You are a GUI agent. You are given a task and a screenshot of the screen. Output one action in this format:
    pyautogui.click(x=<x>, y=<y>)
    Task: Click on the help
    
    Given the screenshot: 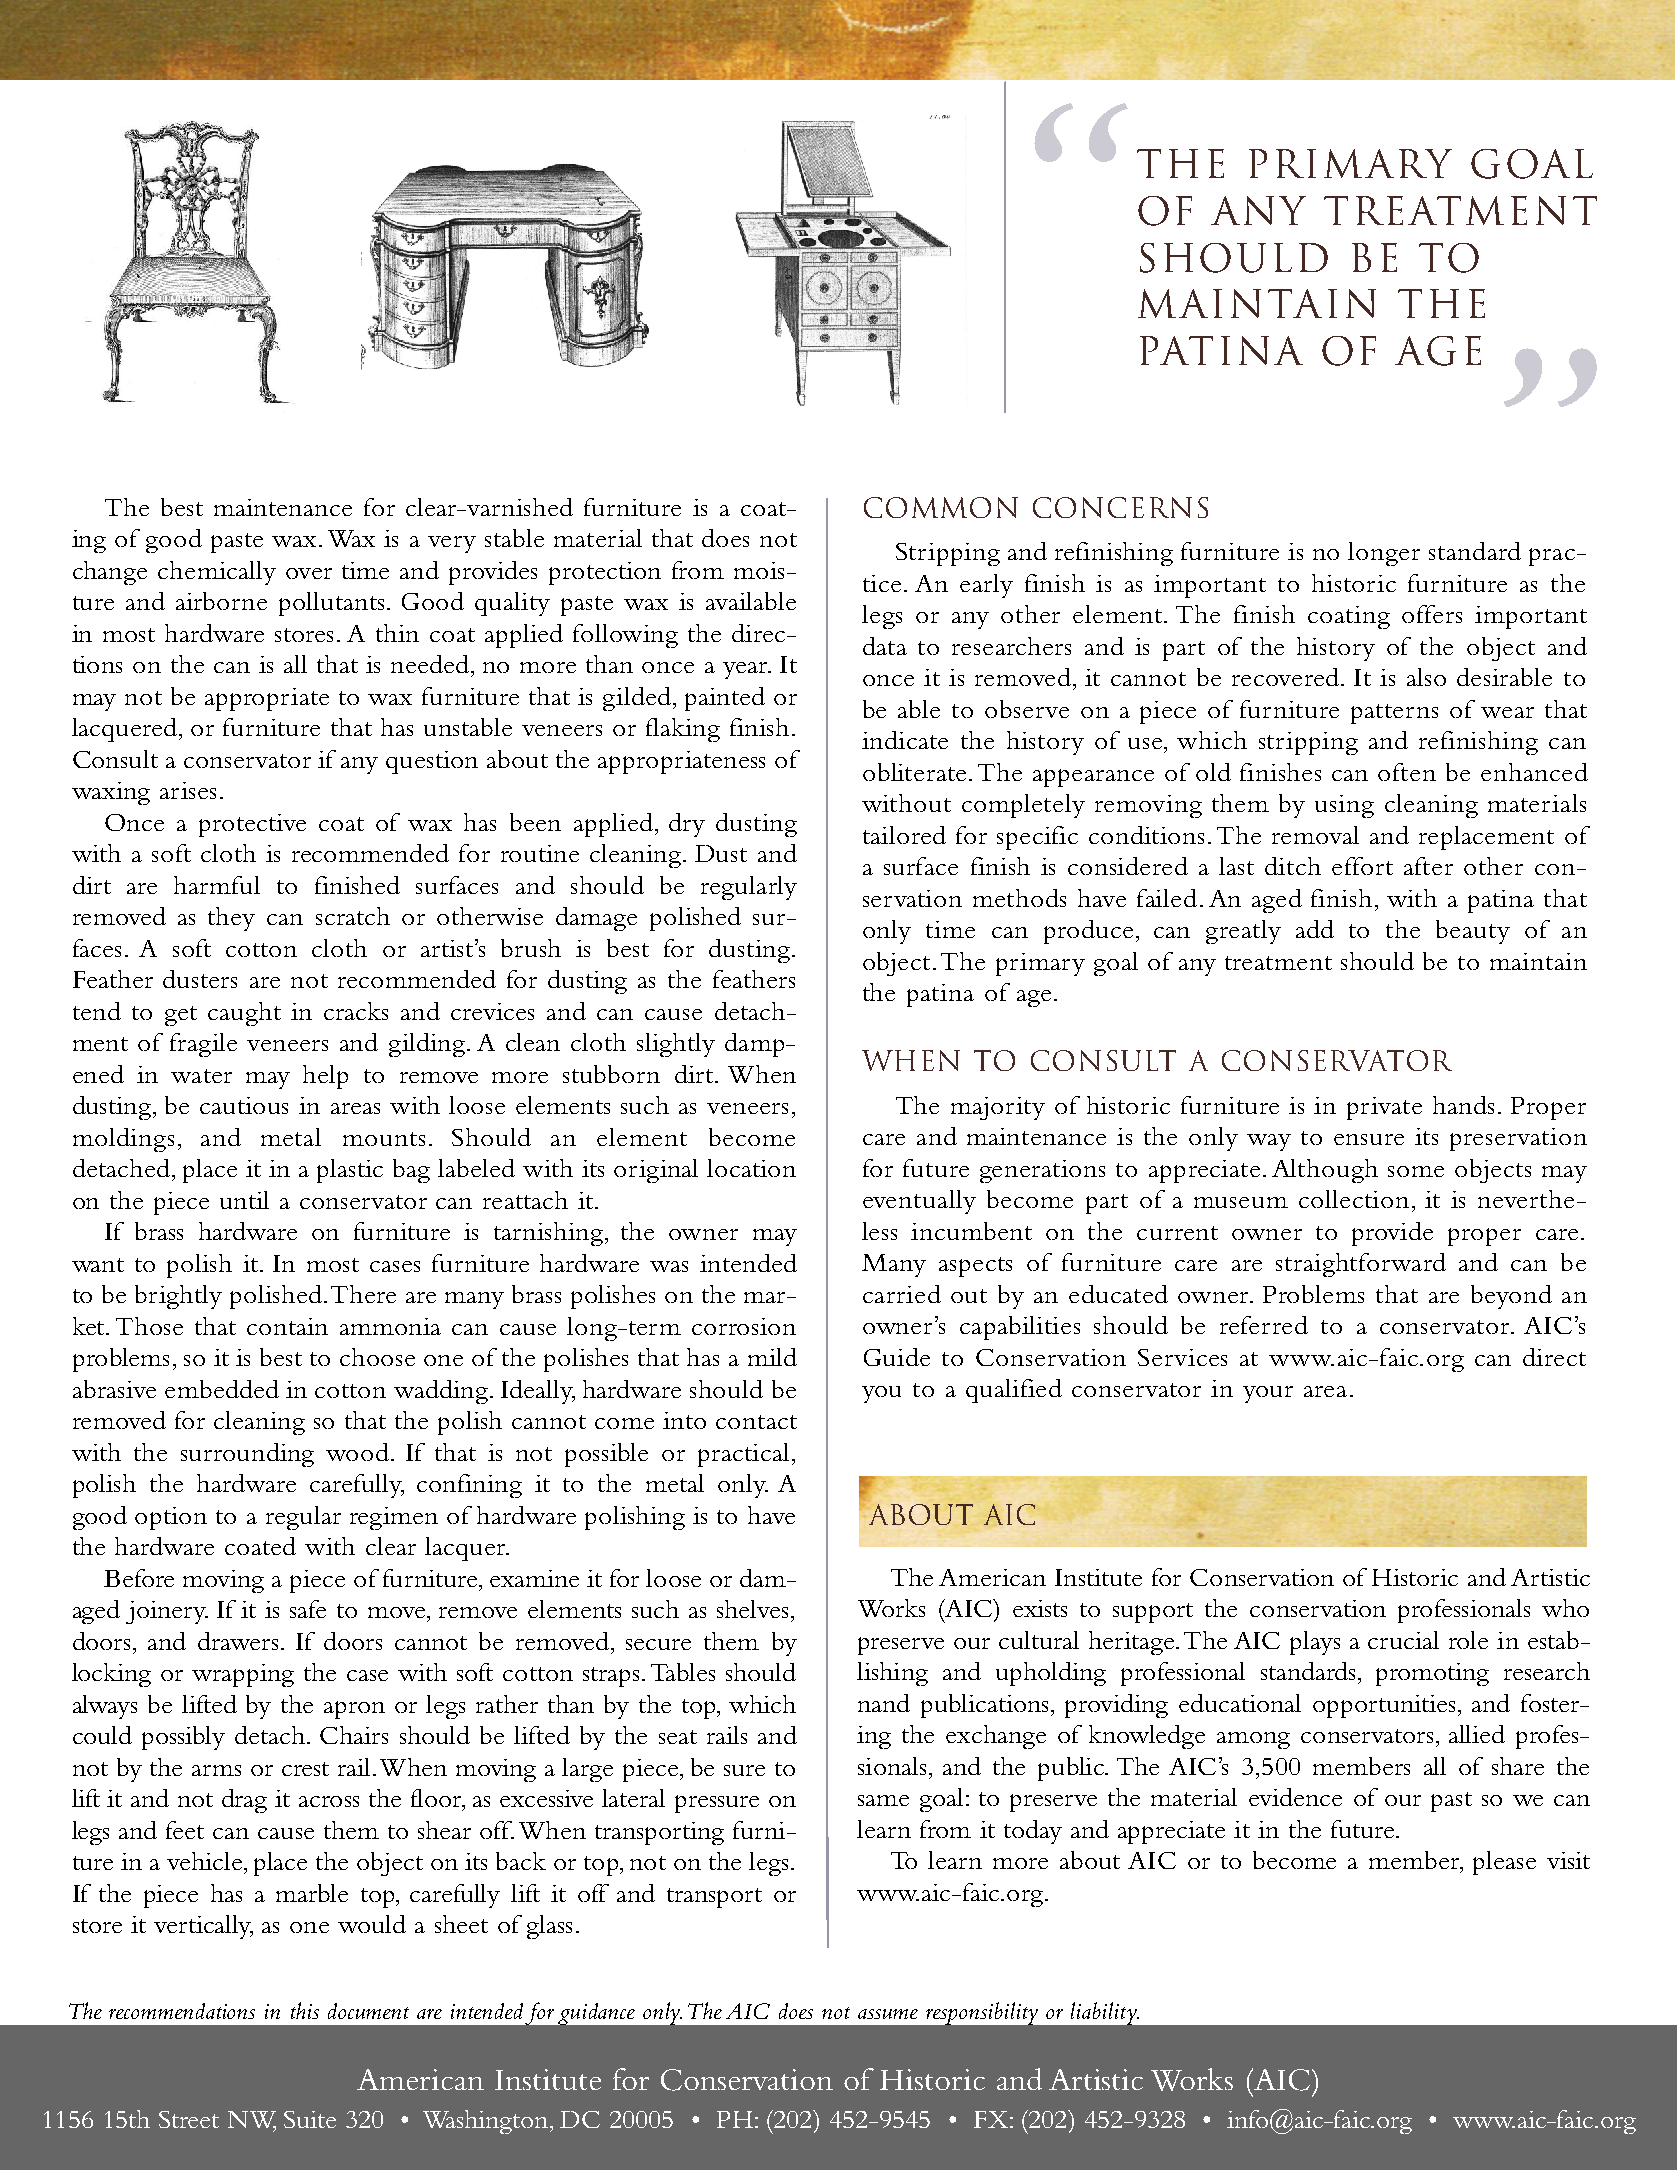 What is the action you would take?
    pyautogui.click(x=325, y=1077)
